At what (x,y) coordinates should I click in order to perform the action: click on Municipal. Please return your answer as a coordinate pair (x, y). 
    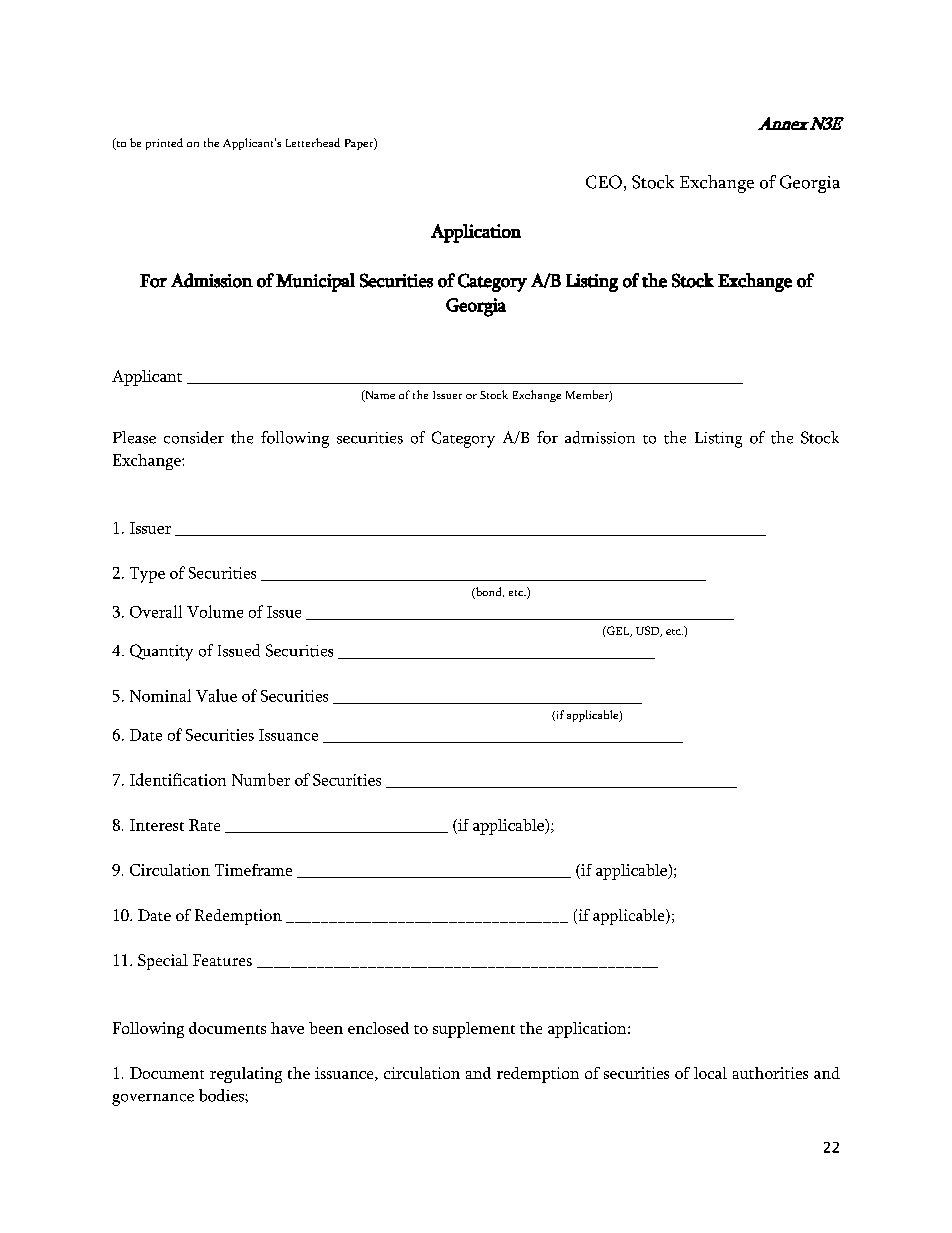
    Looking at the image, I should click on (315, 282).
